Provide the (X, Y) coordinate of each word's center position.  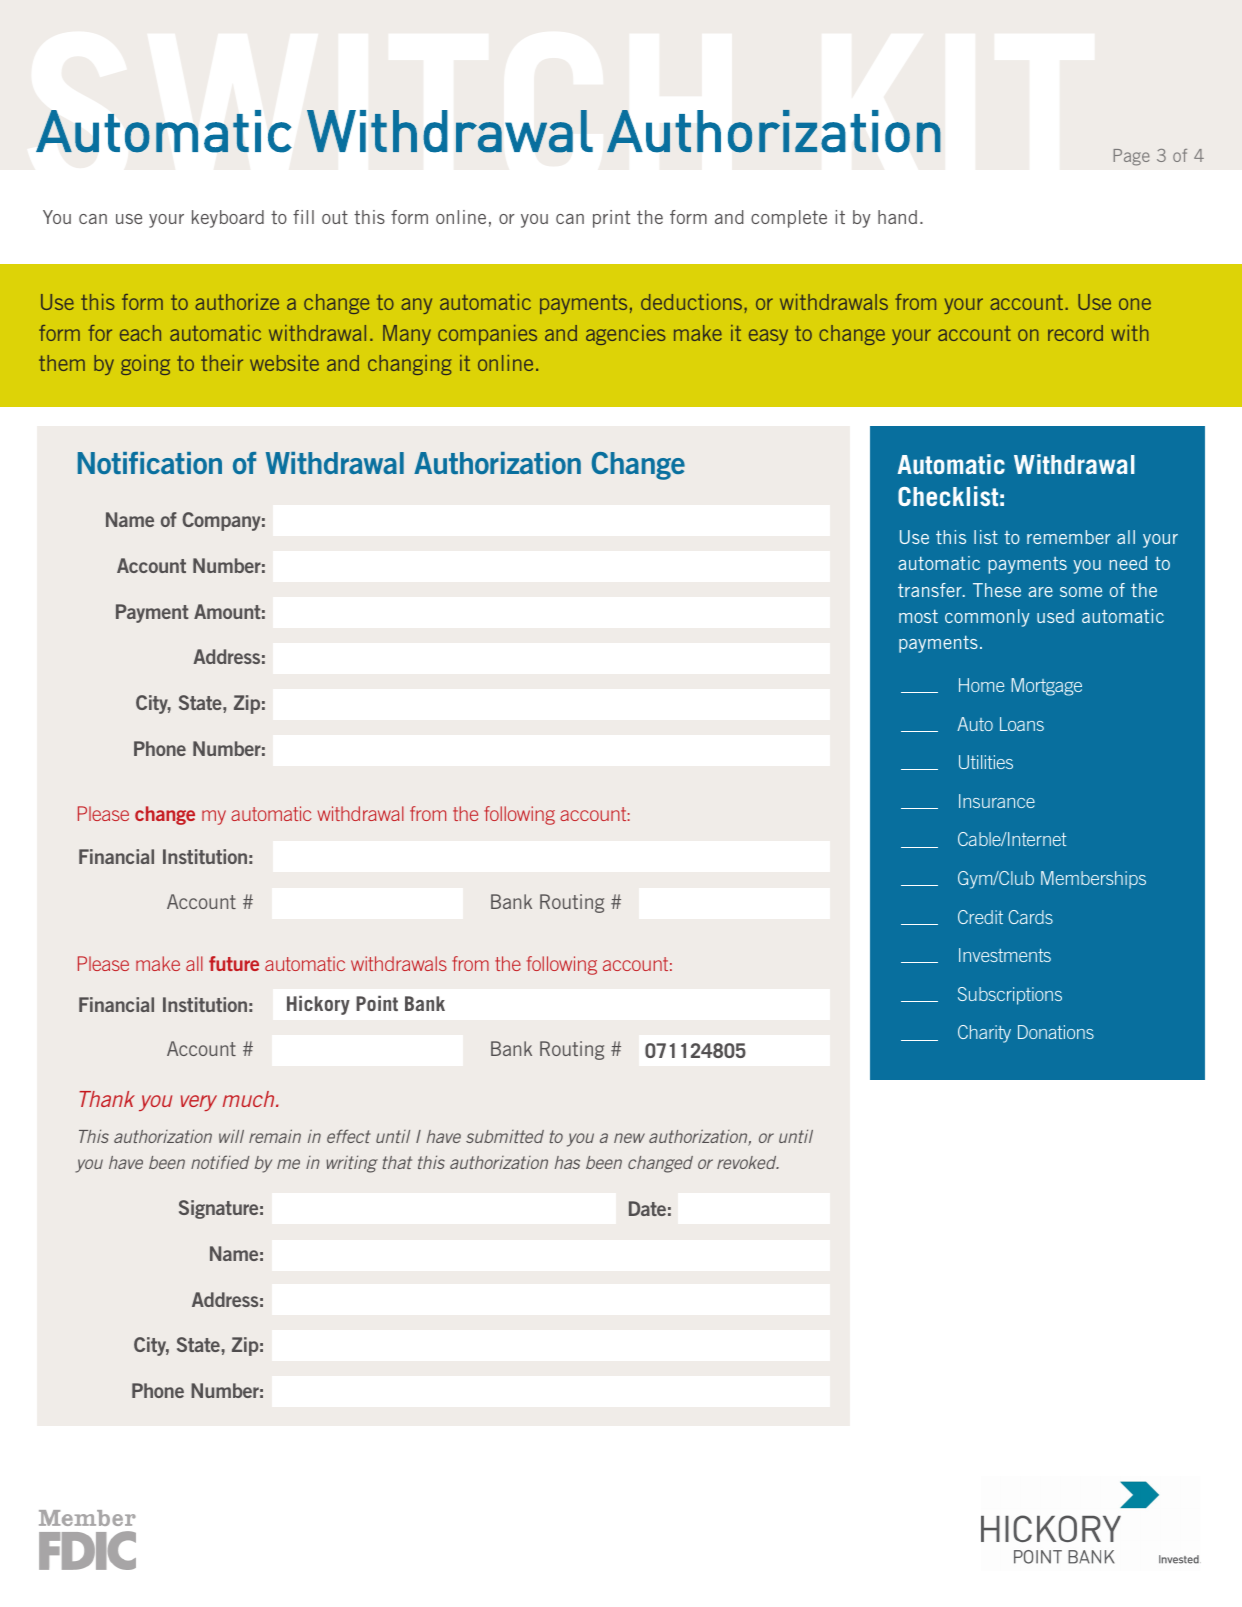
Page (1131, 157)
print (611, 219)
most (918, 616)
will (231, 1136)
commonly (987, 618)
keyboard (228, 219)
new (629, 1138)
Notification (150, 463)
